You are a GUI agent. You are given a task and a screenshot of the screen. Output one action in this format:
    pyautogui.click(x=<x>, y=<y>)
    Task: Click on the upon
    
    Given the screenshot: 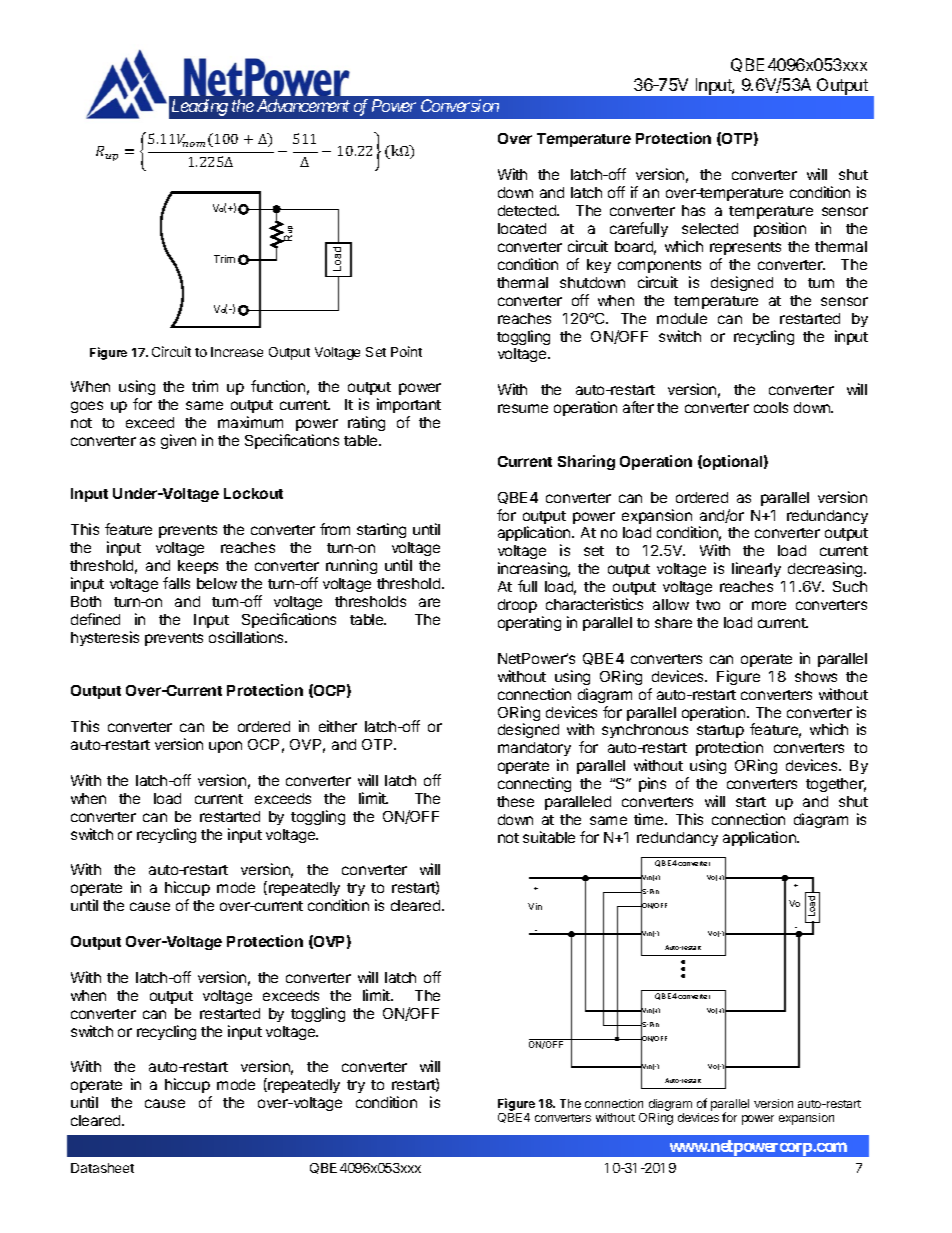 What is the action you would take?
    pyautogui.click(x=225, y=747)
